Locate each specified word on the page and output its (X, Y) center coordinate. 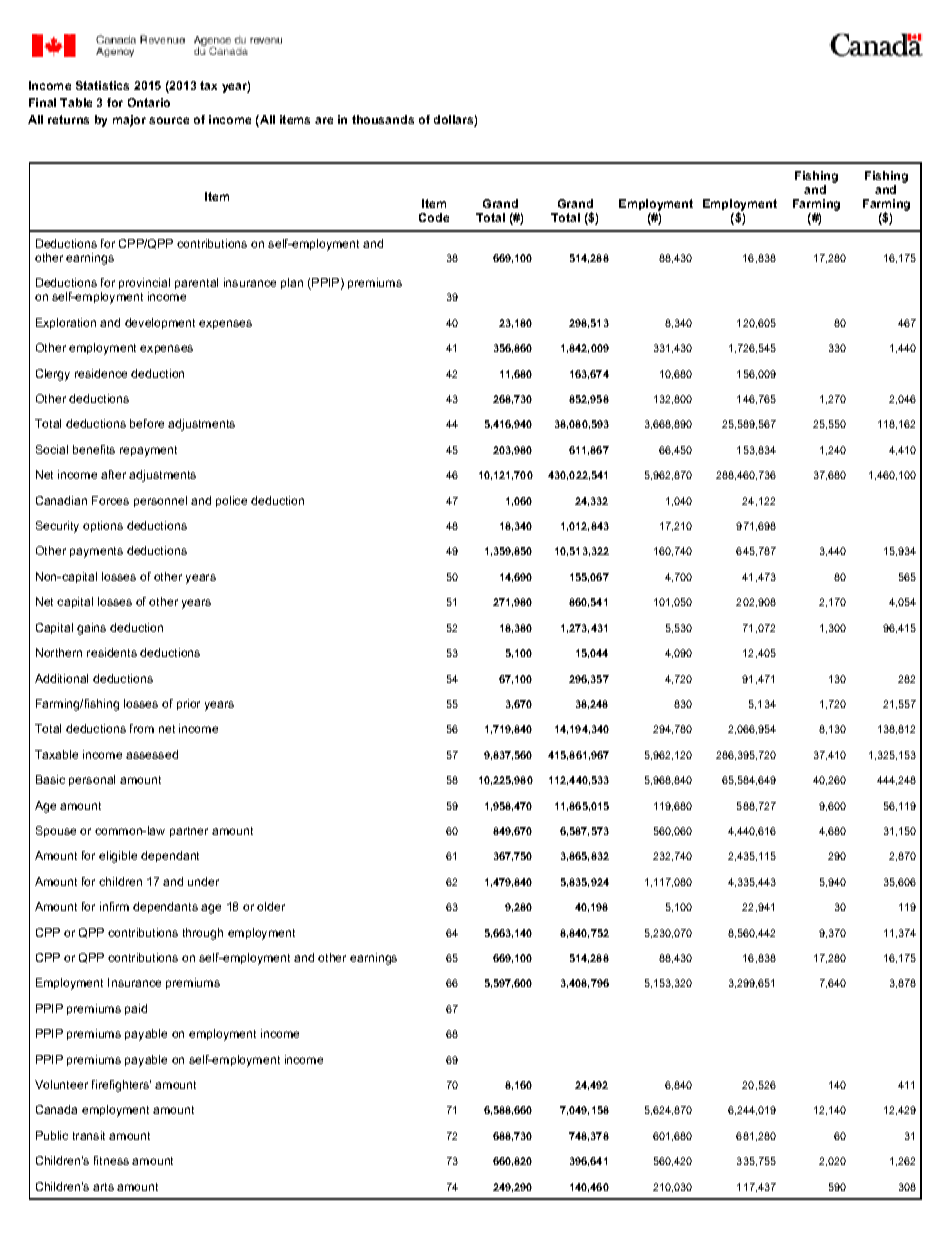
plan (292, 283)
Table (76, 102)
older (271, 906)
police (231, 501)
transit (89, 1135)
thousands (383, 119)
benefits (94, 449)
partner (189, 832)
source (169, 120)
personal (92, 780)
